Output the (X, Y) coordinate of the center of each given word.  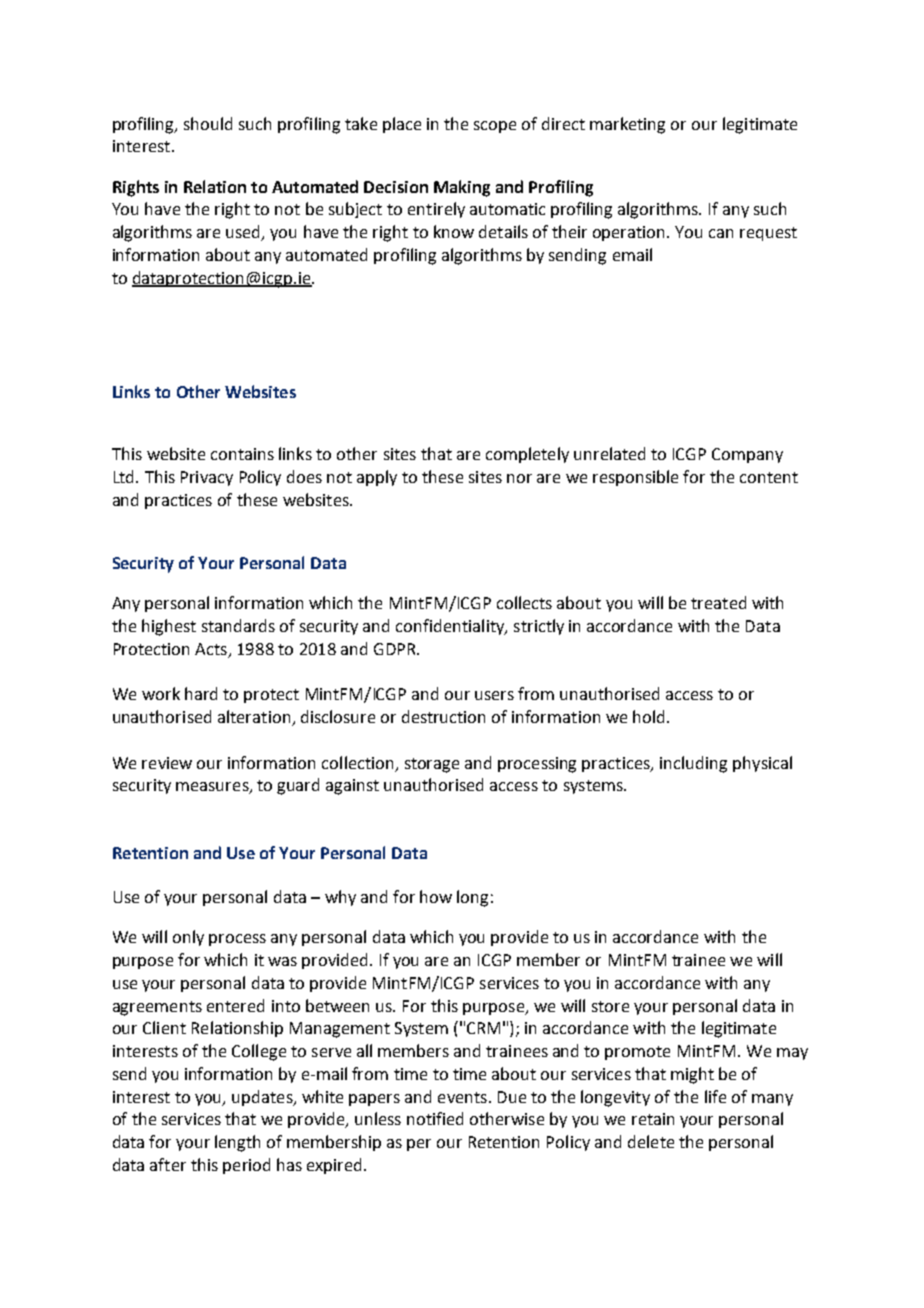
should (208, 123)
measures (213, 788)
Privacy (207, 478)
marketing (627, 125)
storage (432, 765)
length (237, 1143)
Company (747, 455)
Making (462, 188)
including (693, 764)
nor (519, 478)
